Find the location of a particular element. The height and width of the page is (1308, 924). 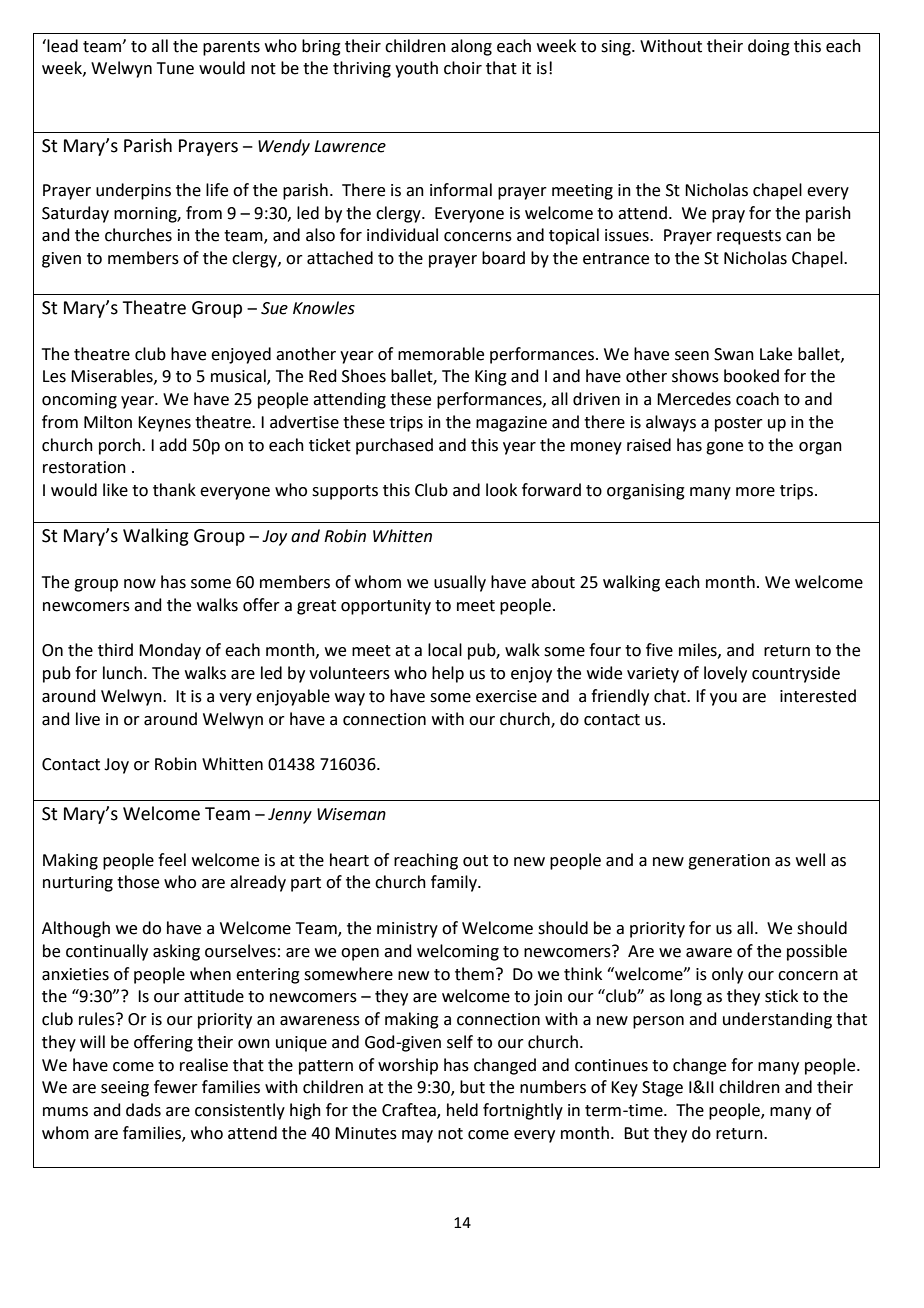

dads is located at coordinates (143, 1110).
